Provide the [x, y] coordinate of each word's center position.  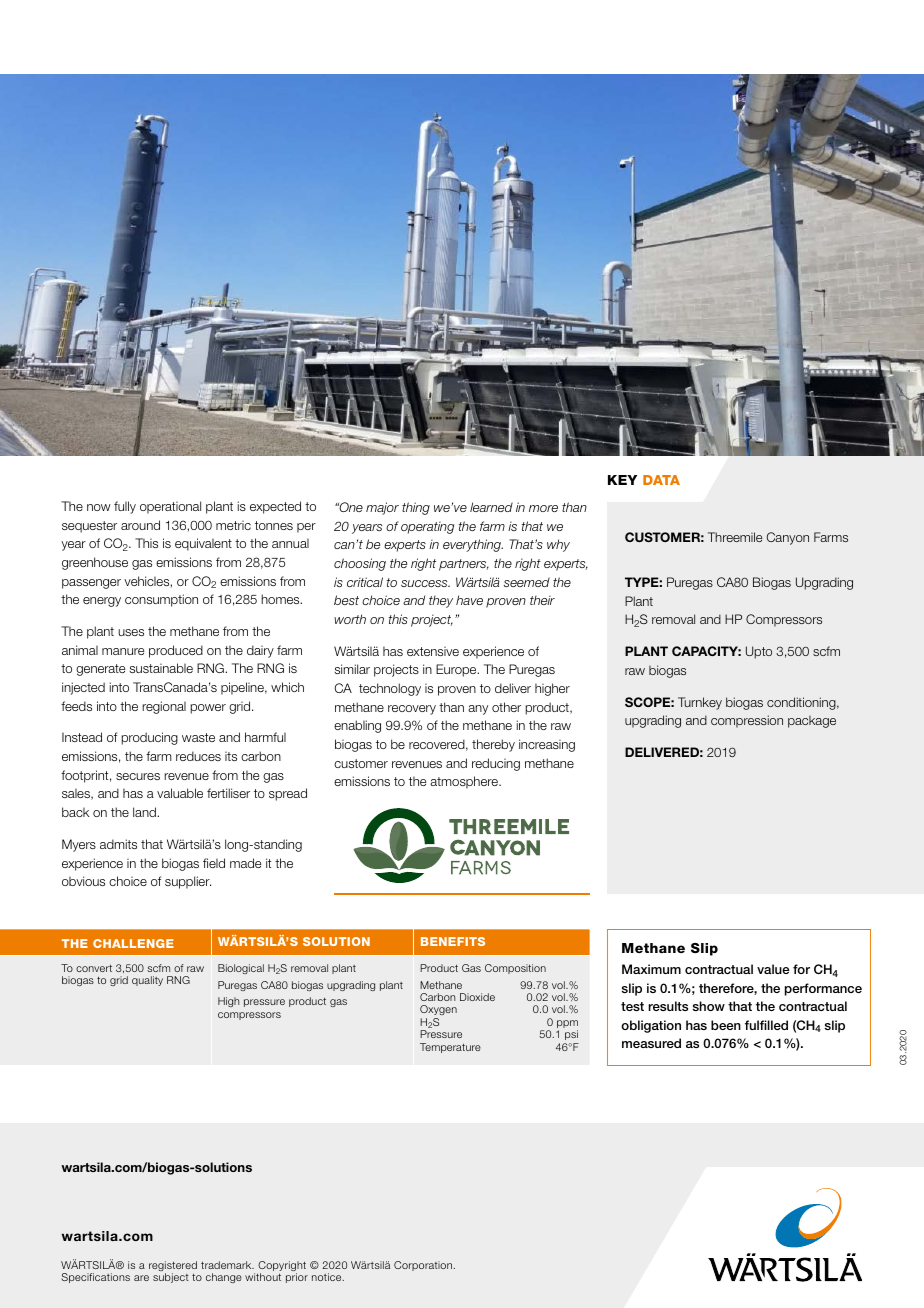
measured [651, 1043]
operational [170, 507]
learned [491, 507]
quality [147, 981]
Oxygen [438, 1012]
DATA [661, 480]
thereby [493, 745]
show [709, 1006]
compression [747, 721]
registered [173, 1267]
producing [149, 738]
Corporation [423, 1266]
